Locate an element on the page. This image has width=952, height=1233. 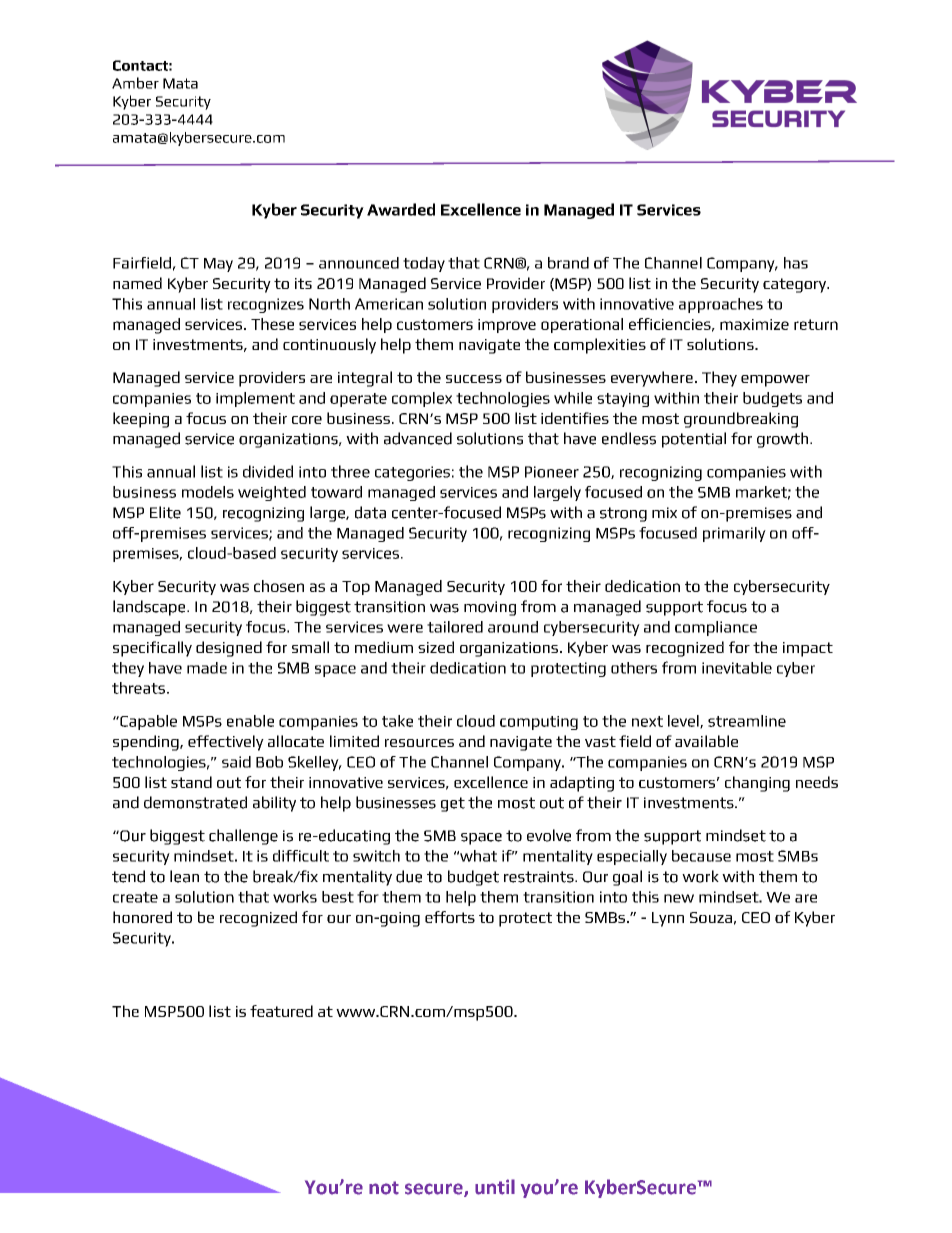
has is located at coordinates (796, 263).
